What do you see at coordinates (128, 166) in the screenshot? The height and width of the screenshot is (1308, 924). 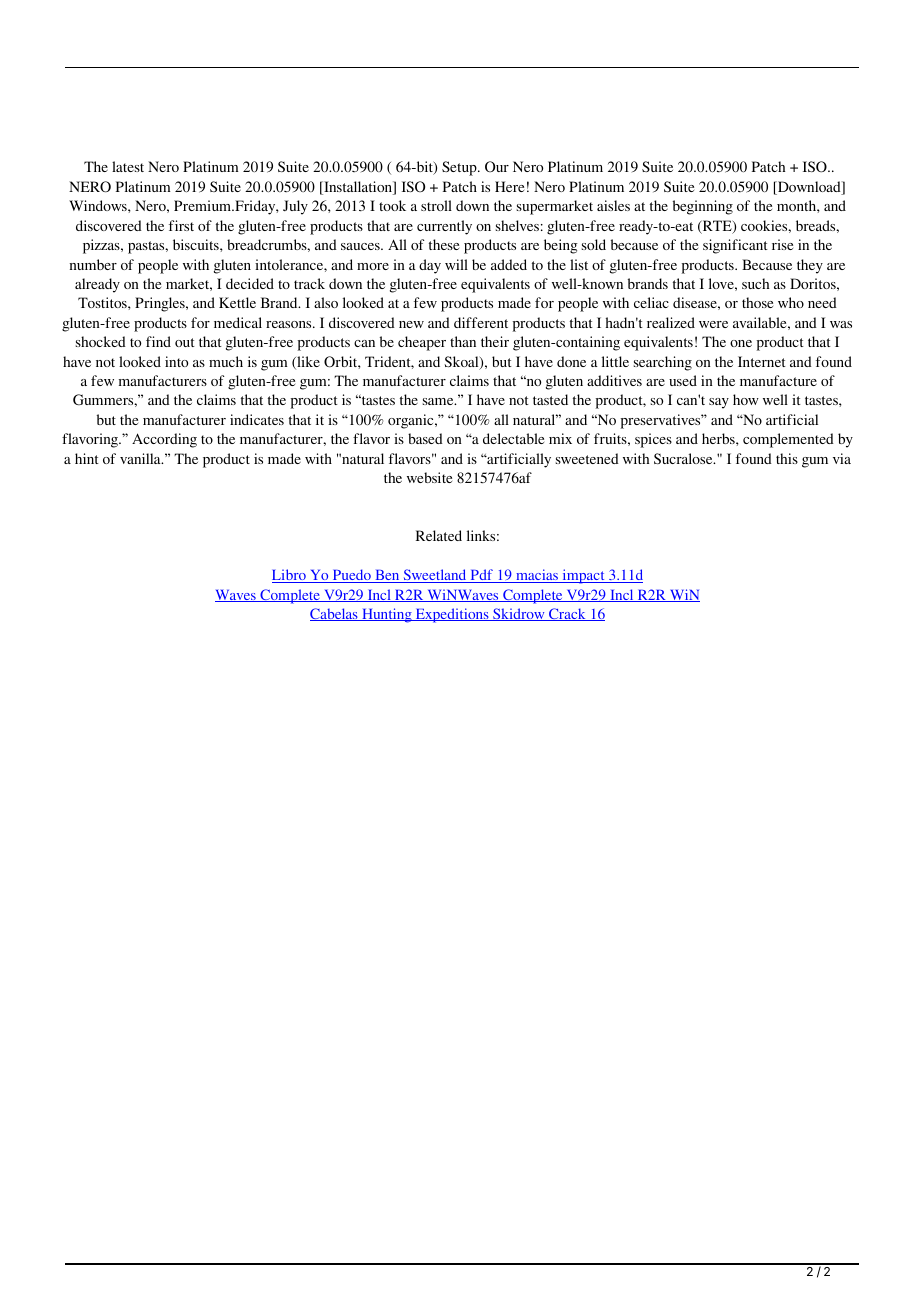 I see `latest` at bounding box center [128, 166].
